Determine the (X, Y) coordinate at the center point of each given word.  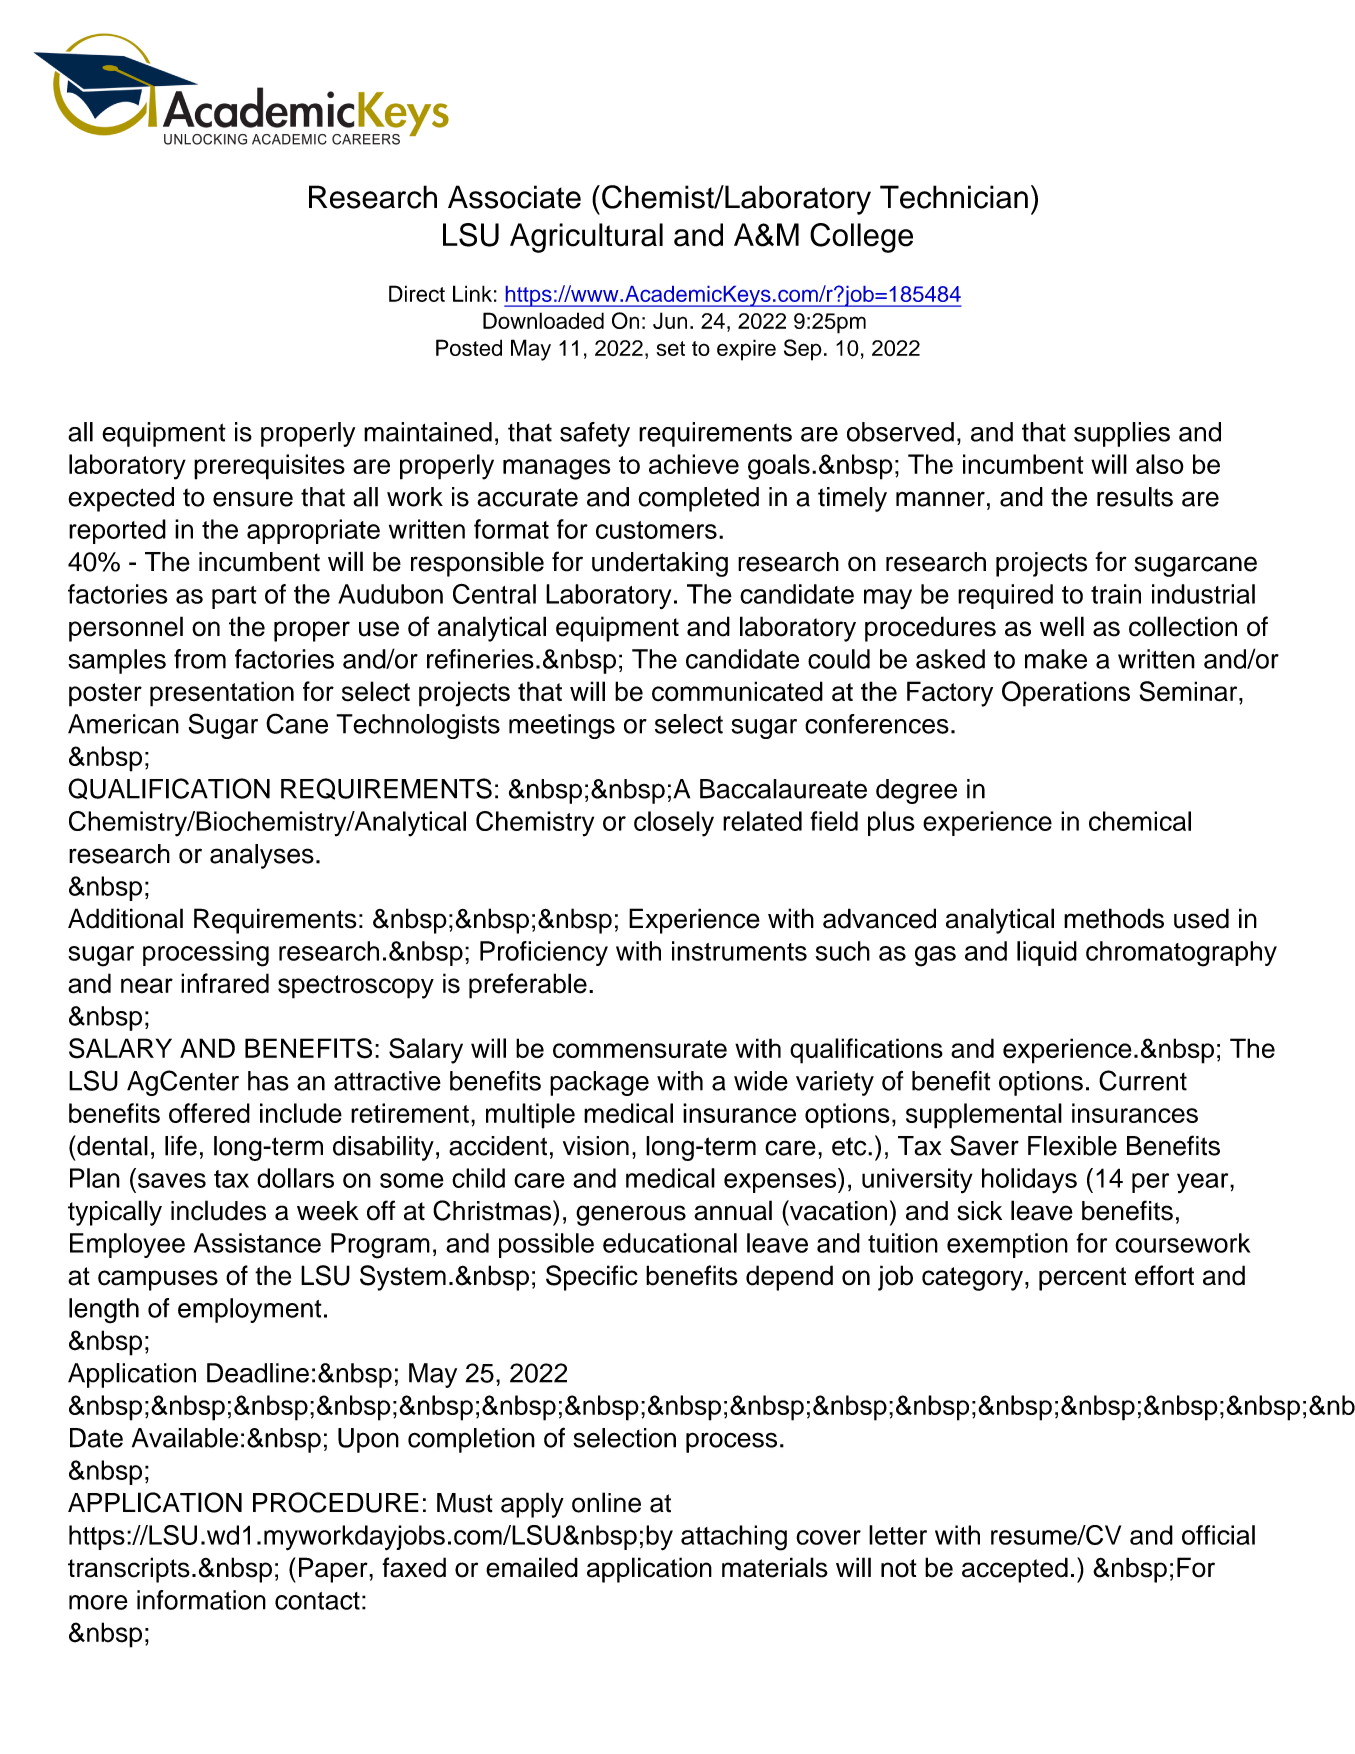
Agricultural (586, 238)
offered (209, 1113)
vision (596, 1146)
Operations (1066, 694)
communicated (737, 691)
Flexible (1072, 1146)
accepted (1015, 1570)
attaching (734, 1538)
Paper (334, 1570)
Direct (417, 293)
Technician (954, 197)
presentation (222, 694)
